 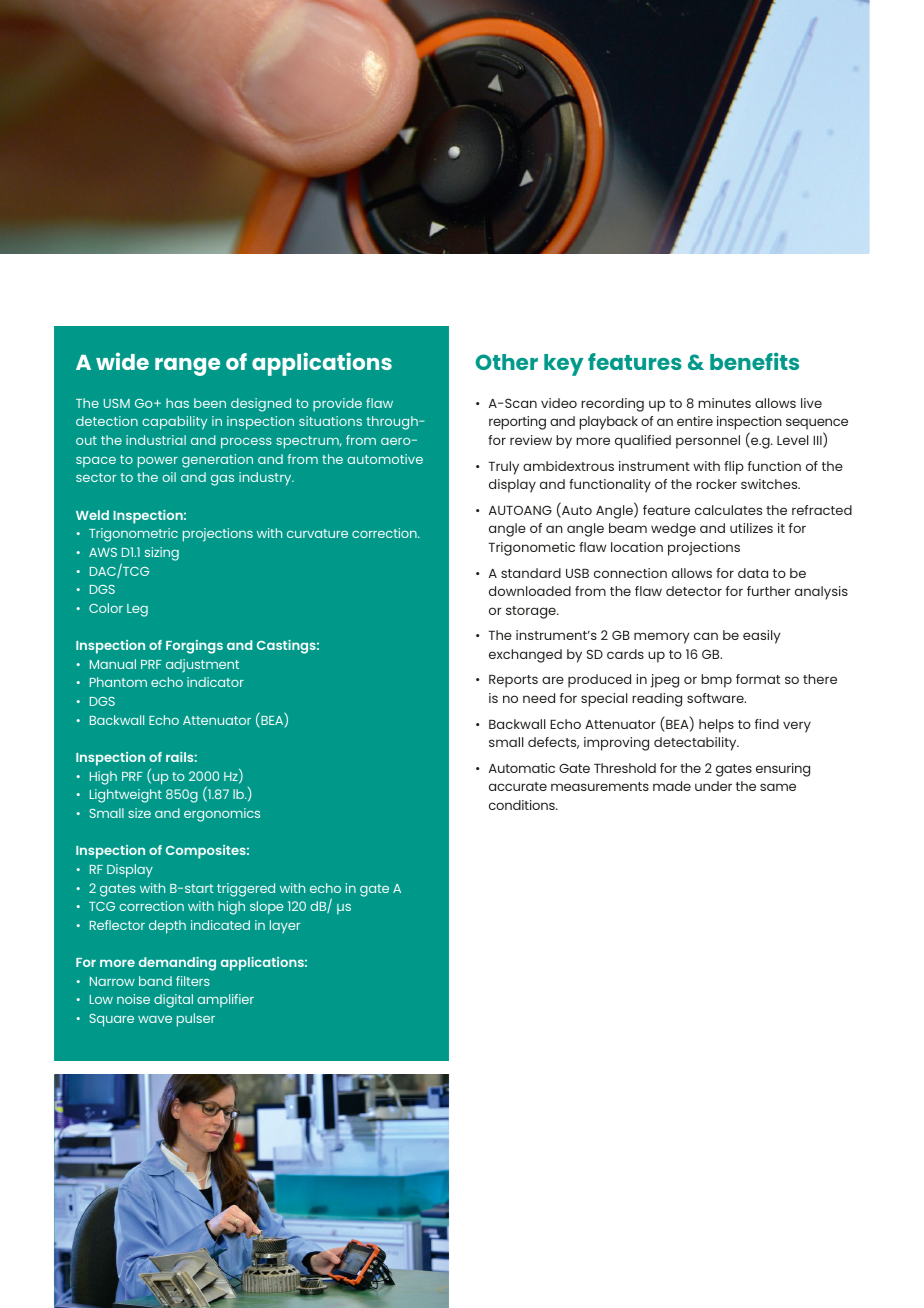 What do you see at coordinates (225, 1001) in the screenshot?
I see `amplifier` at bounding box center [225, 1001].
